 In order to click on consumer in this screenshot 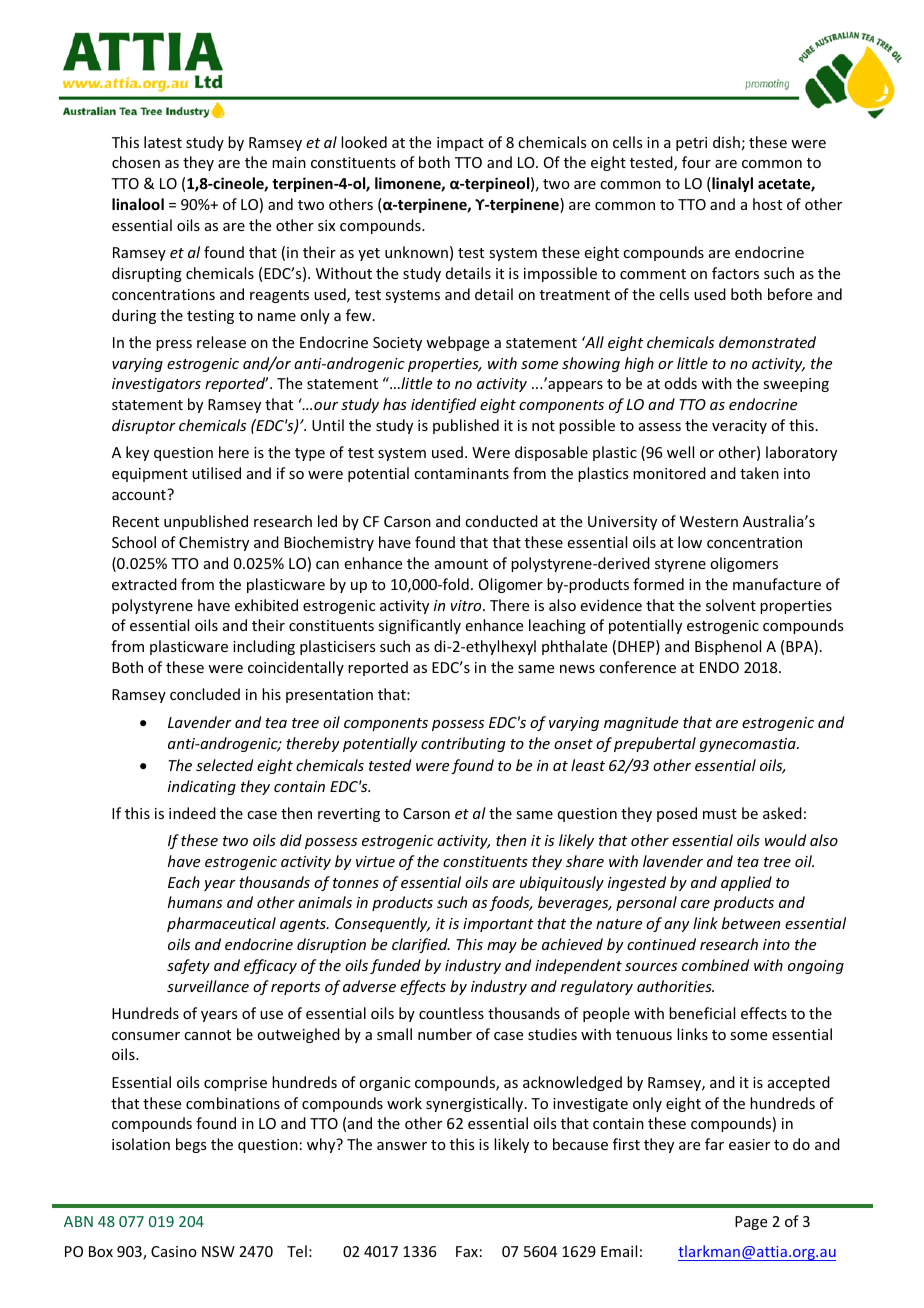, I will do `click(146, 1036)`.
